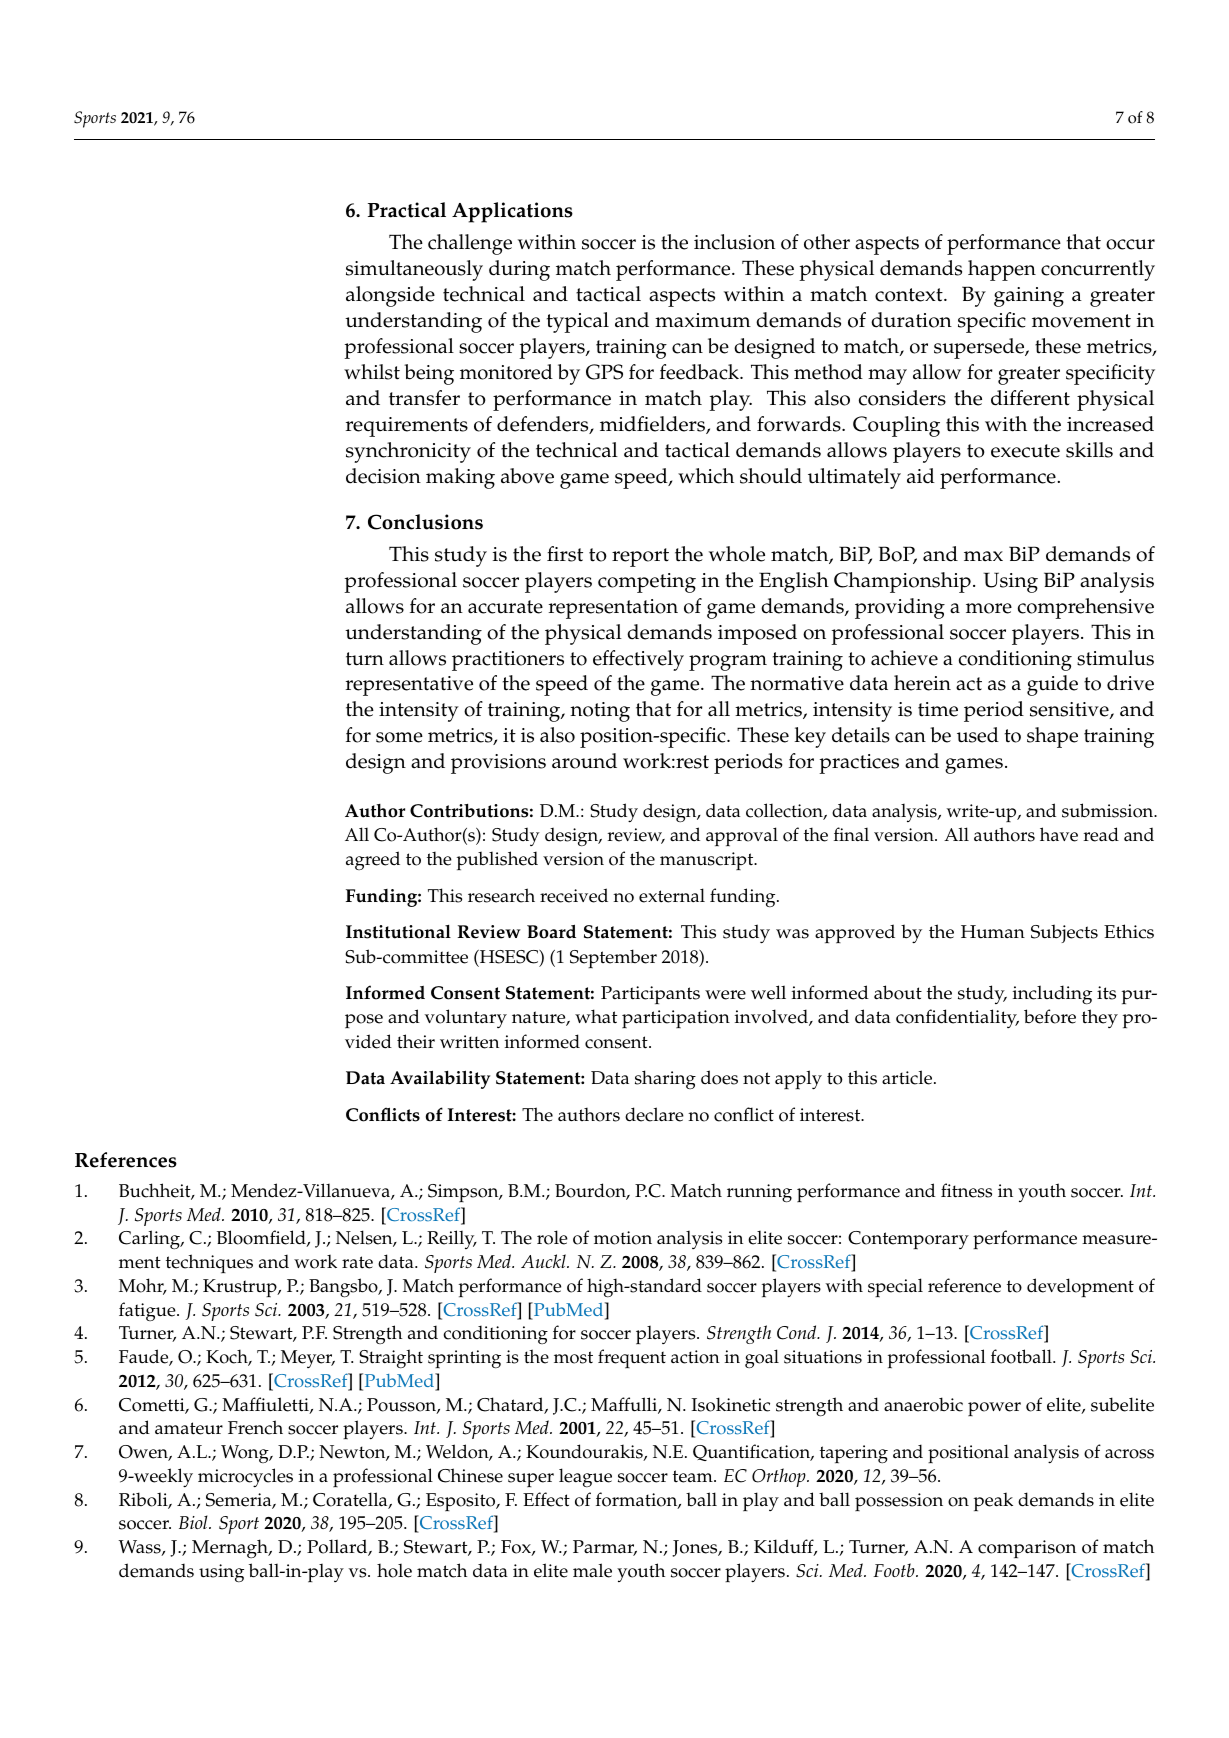 The width and height of the image is (1229, 1738). I want to click on representative, so click(409, 686).
